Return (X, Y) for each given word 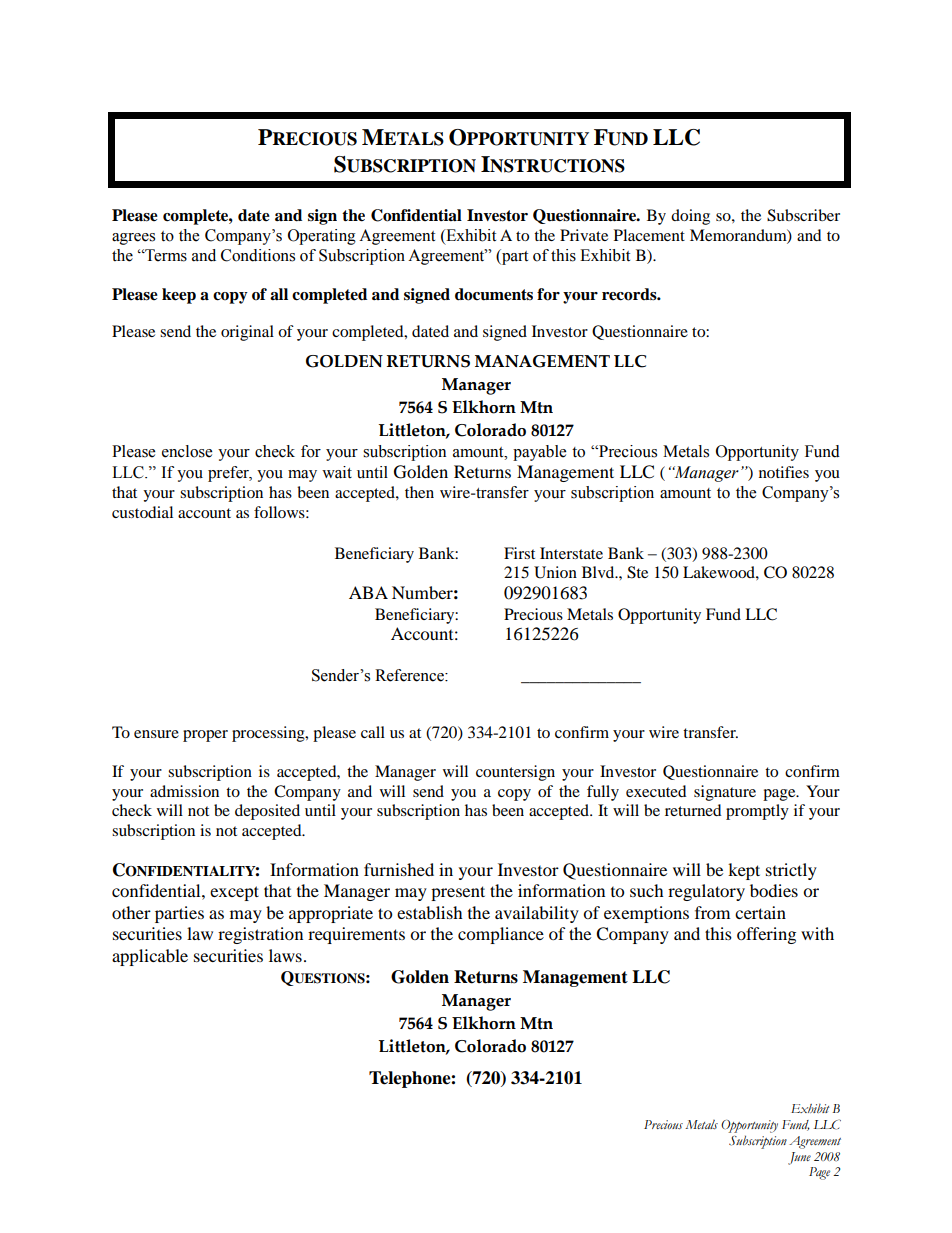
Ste (637, 572)
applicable (150, 957)
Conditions (258, 255)
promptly (757, 812)
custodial (142, 512)
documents (494, 294)
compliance (501, 935)
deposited (267, 812)
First (519, 553)
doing (690, 217)
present (458, 893)
